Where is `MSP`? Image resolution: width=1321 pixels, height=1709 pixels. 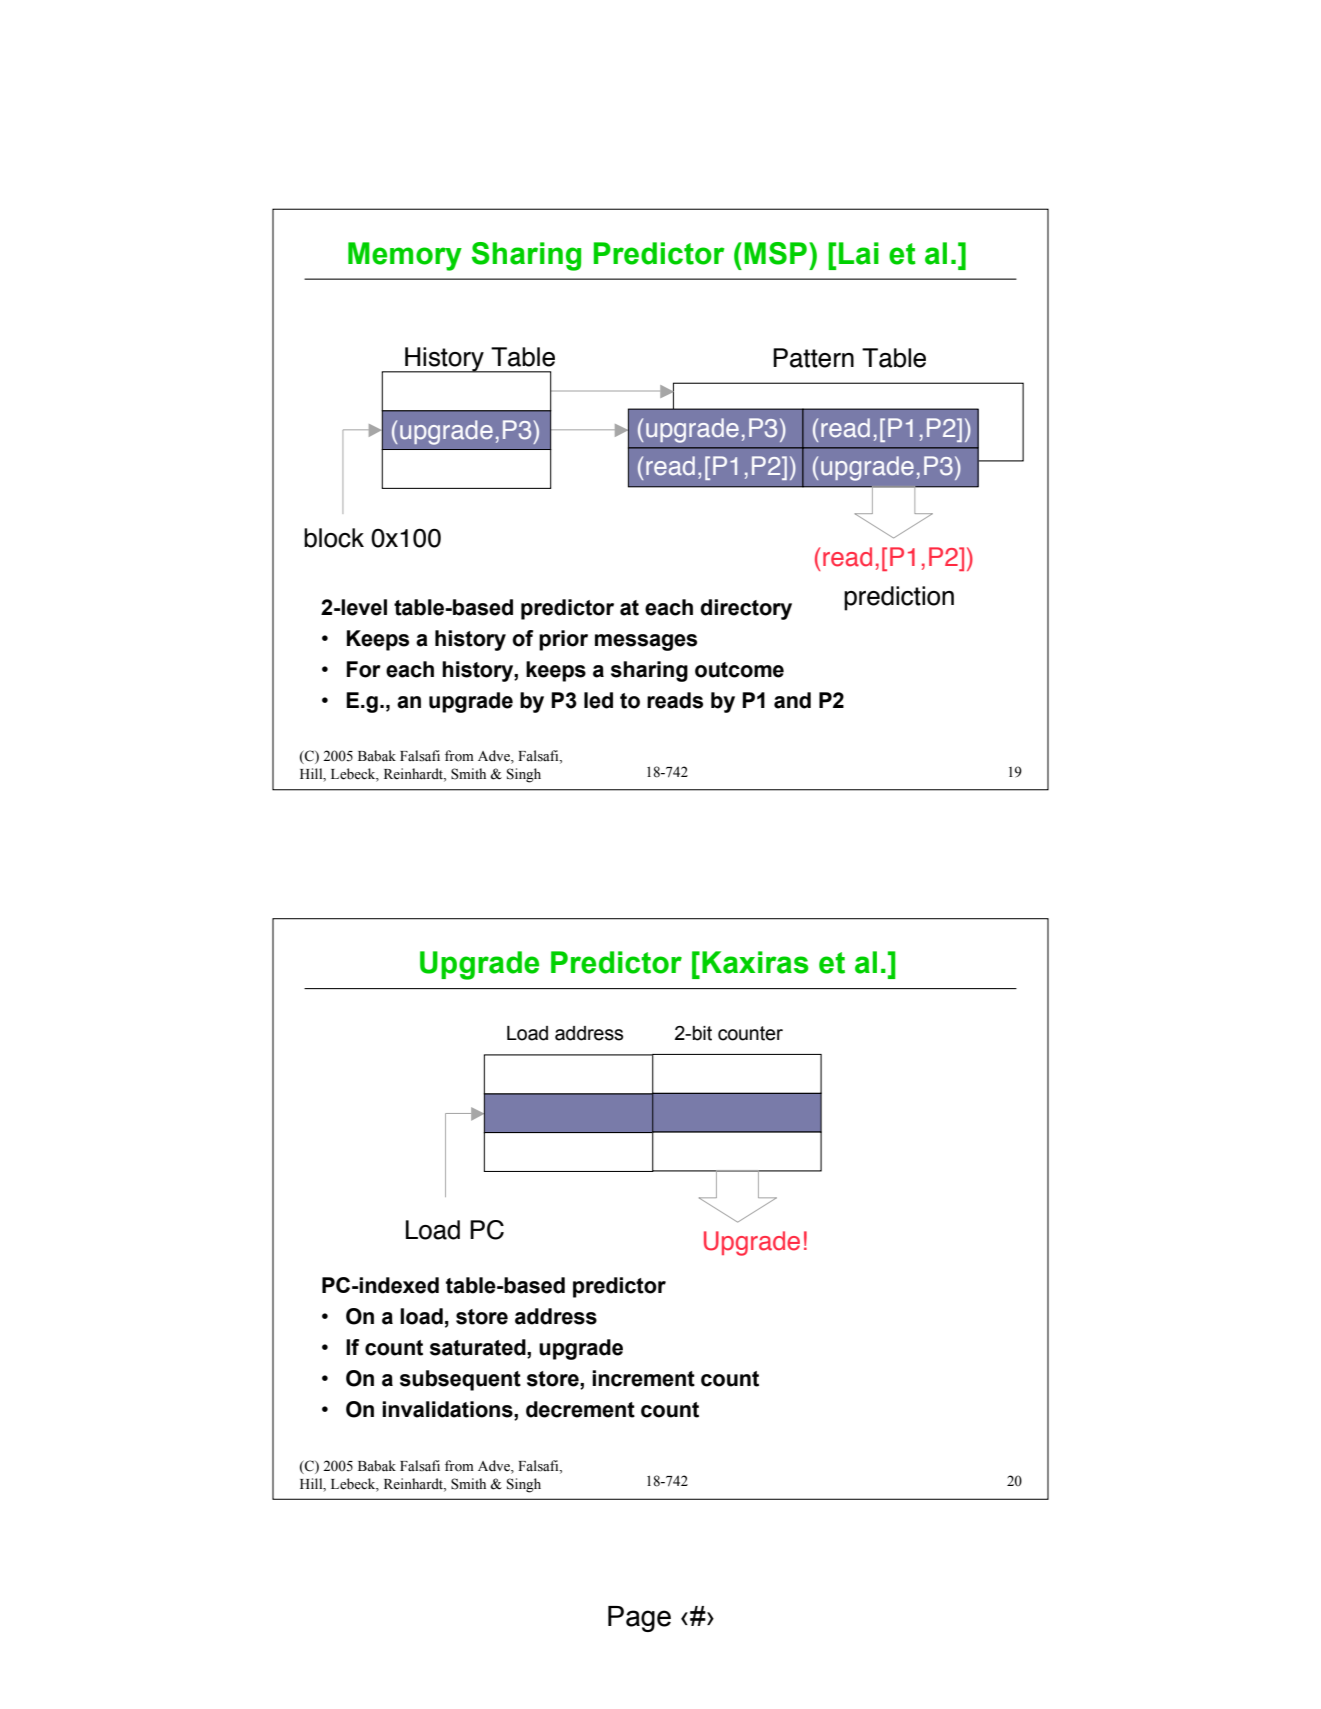
MSP is located at coordinates (775, 253).
